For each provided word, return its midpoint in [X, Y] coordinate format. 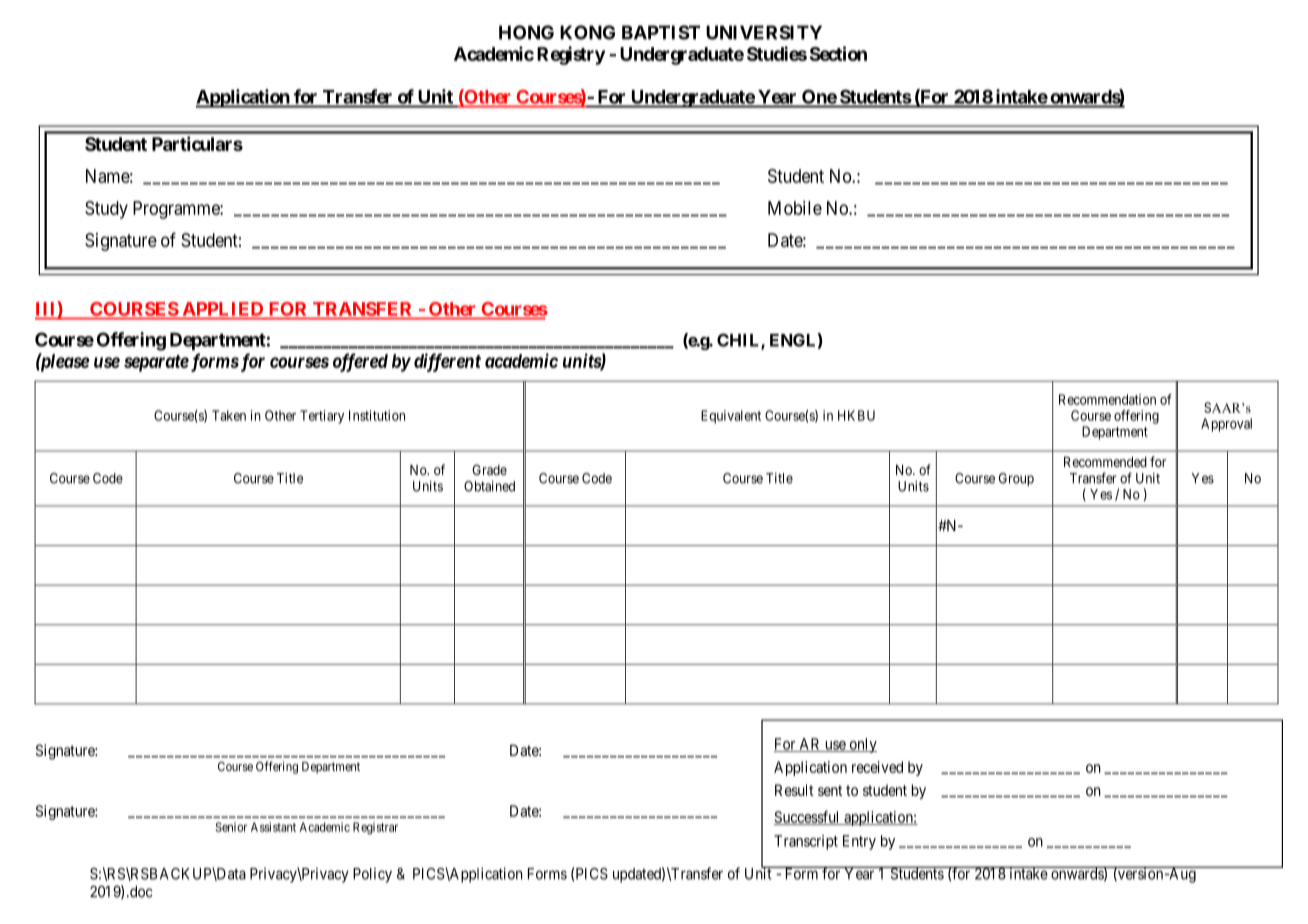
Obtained [489, 486]
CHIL [739, 341]
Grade [489, 469]
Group [1016, 479]
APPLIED [223, 309]
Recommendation [1107, 399]
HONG [526, 32]
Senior [231, 827]
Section [838, 53]
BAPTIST [661, 32]
